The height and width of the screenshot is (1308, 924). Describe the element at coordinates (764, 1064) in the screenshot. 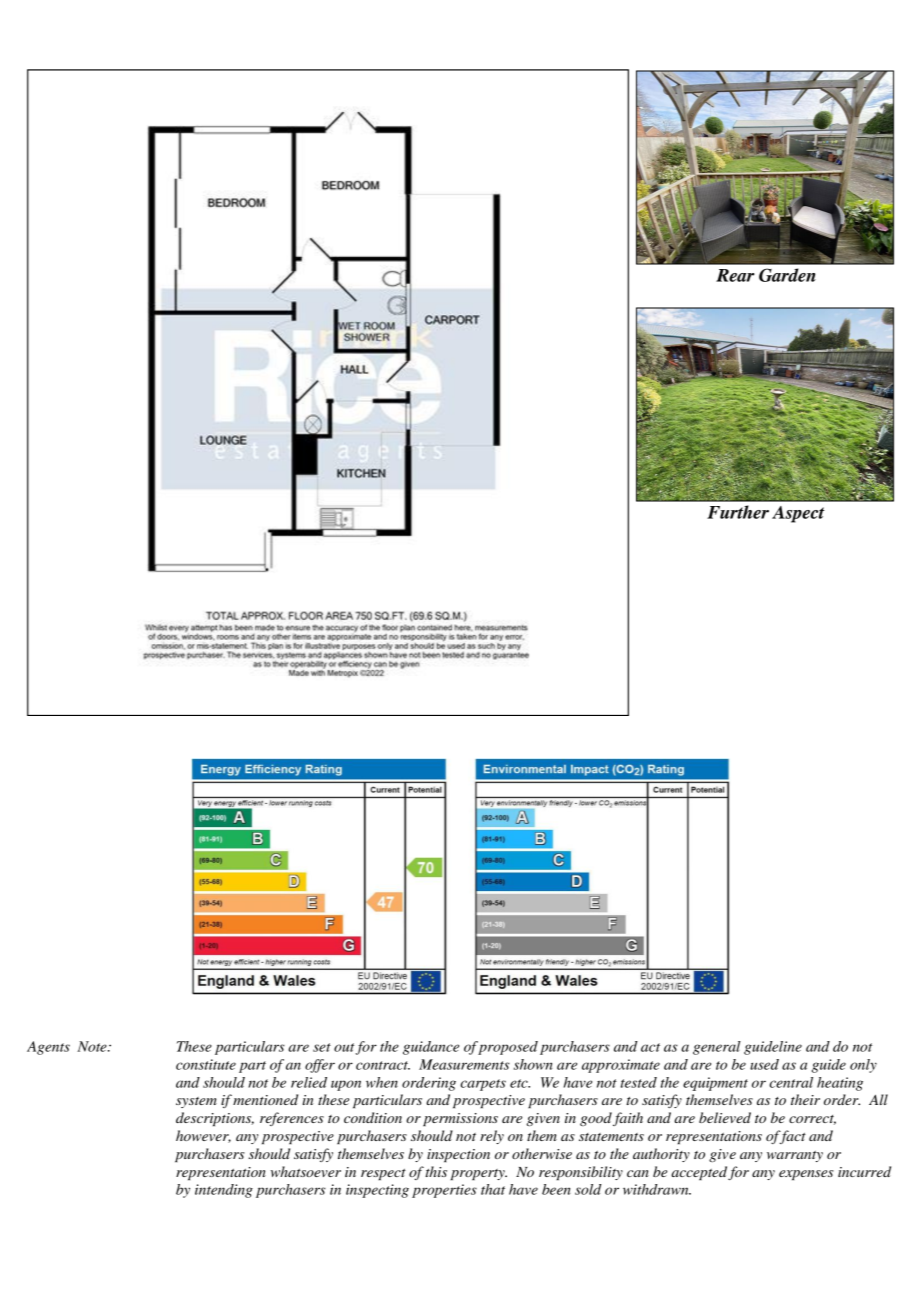

I see `used` at that location.
